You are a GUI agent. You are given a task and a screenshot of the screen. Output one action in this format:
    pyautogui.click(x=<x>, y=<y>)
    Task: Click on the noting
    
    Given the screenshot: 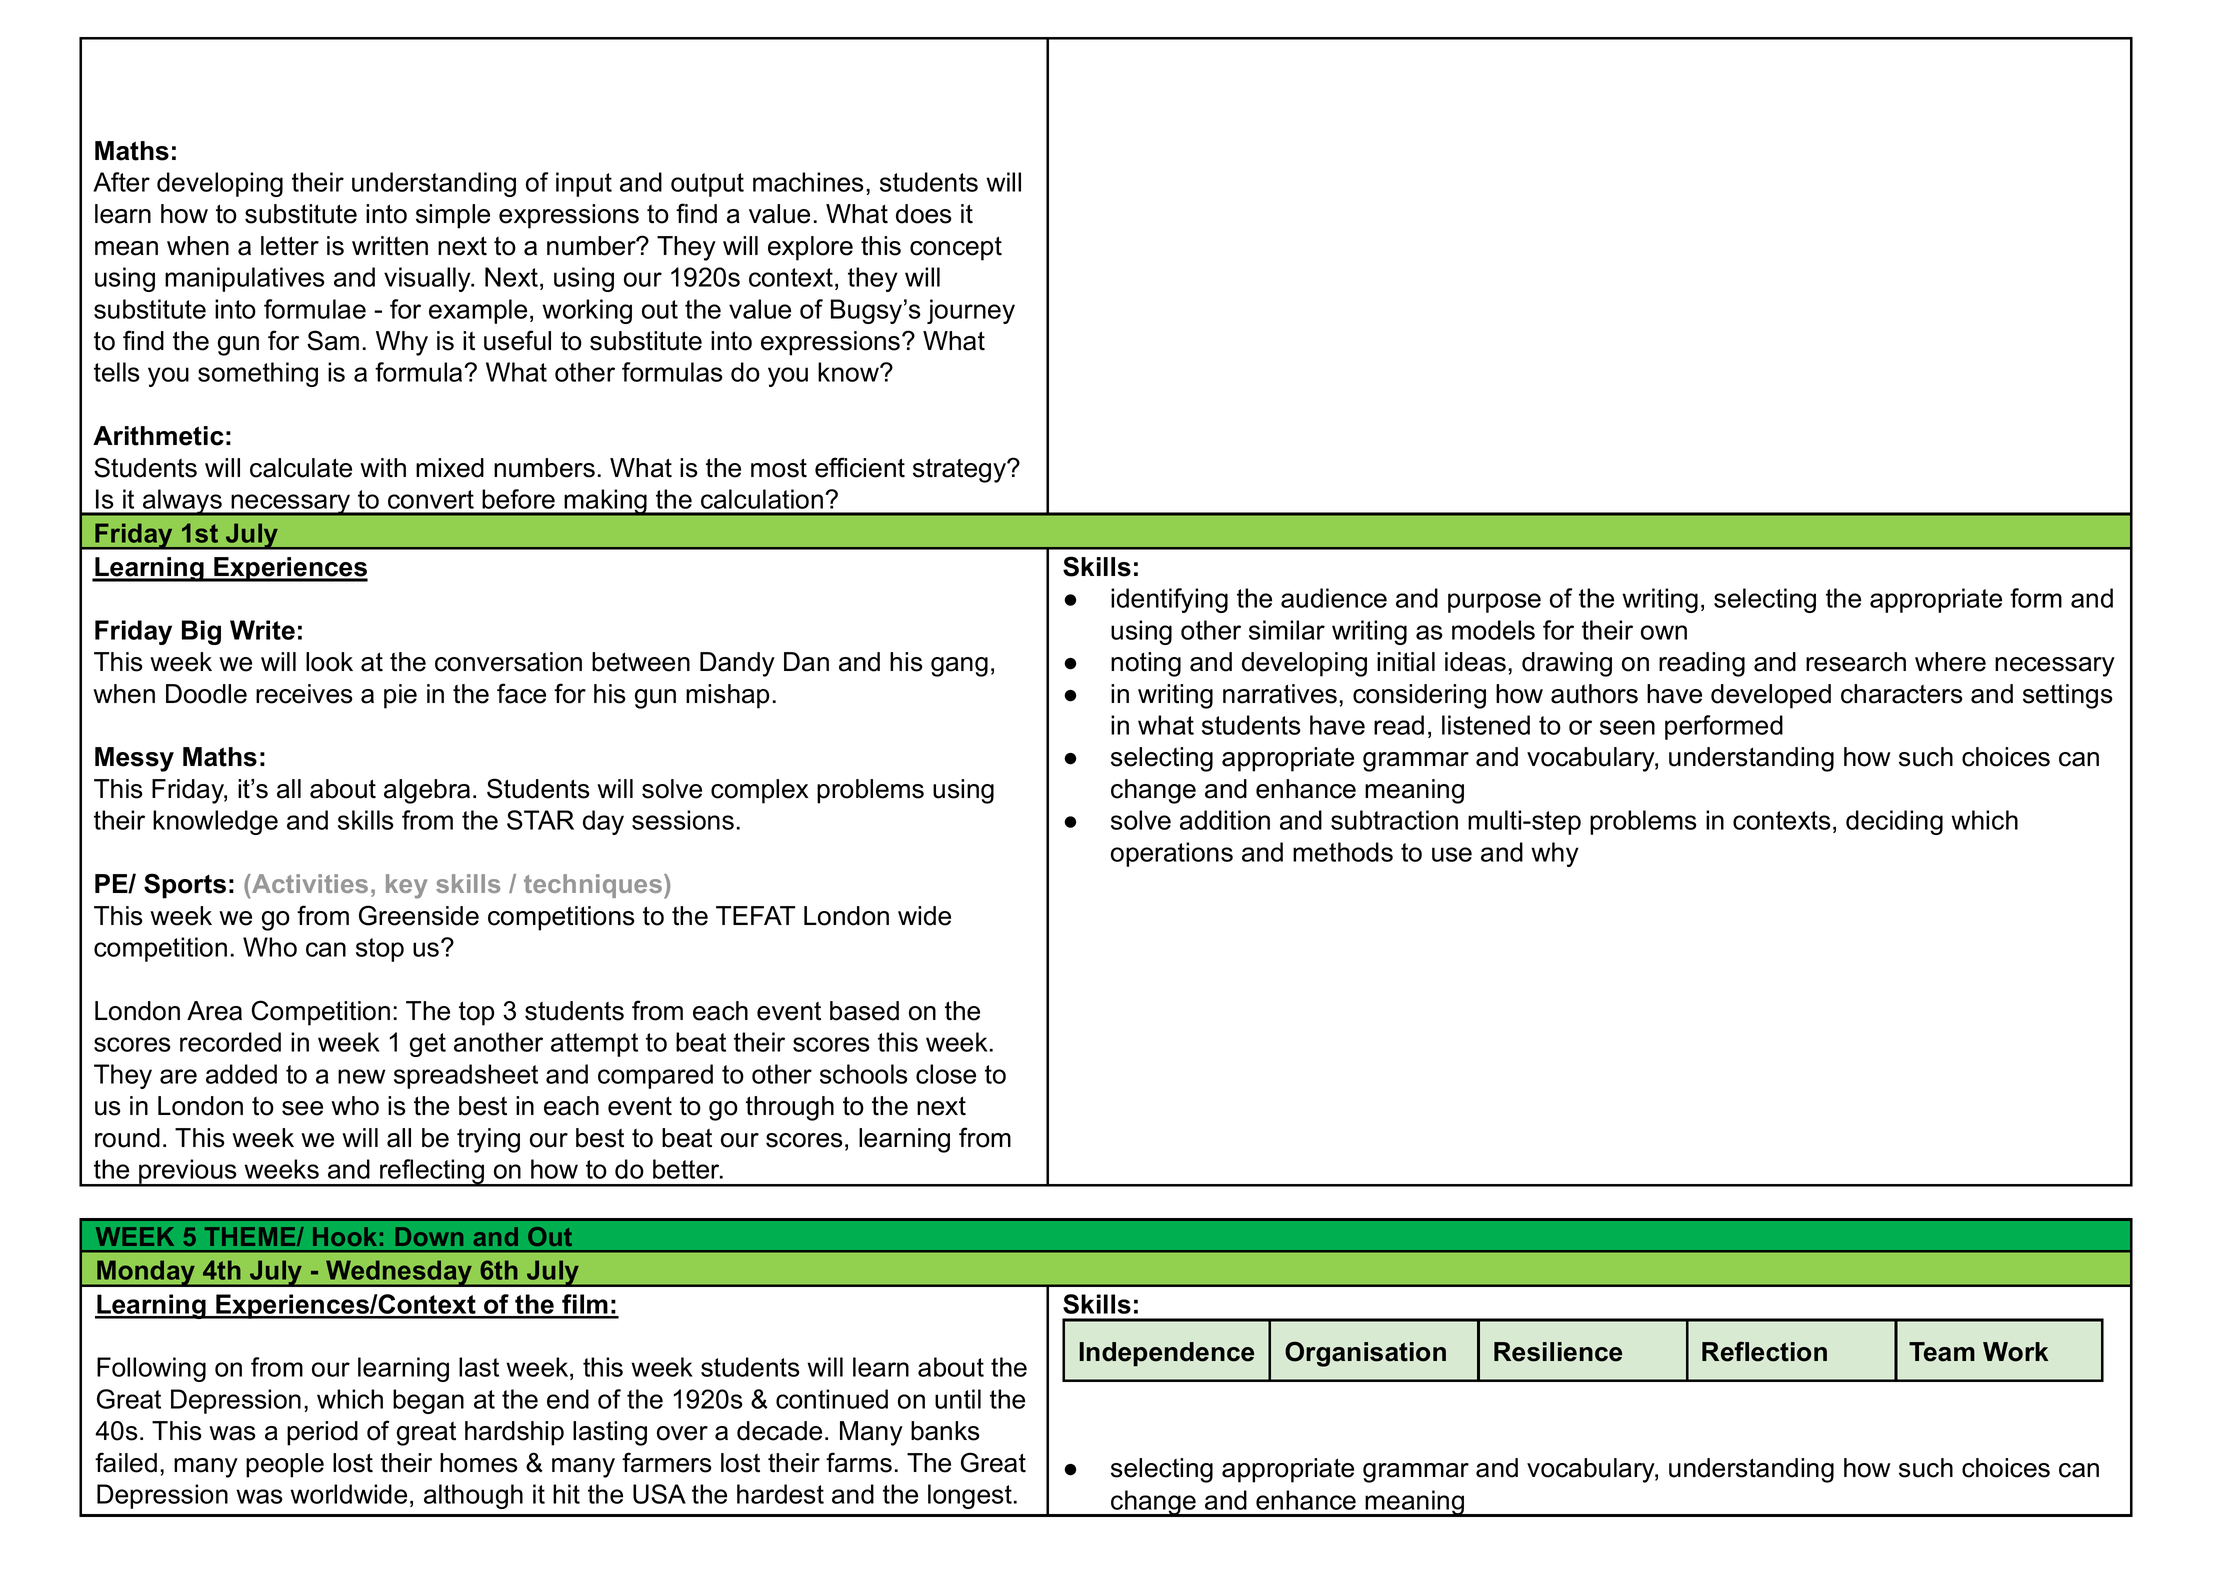 What is the action you would take?
    pyautogui.click(x=1146, y=664)
